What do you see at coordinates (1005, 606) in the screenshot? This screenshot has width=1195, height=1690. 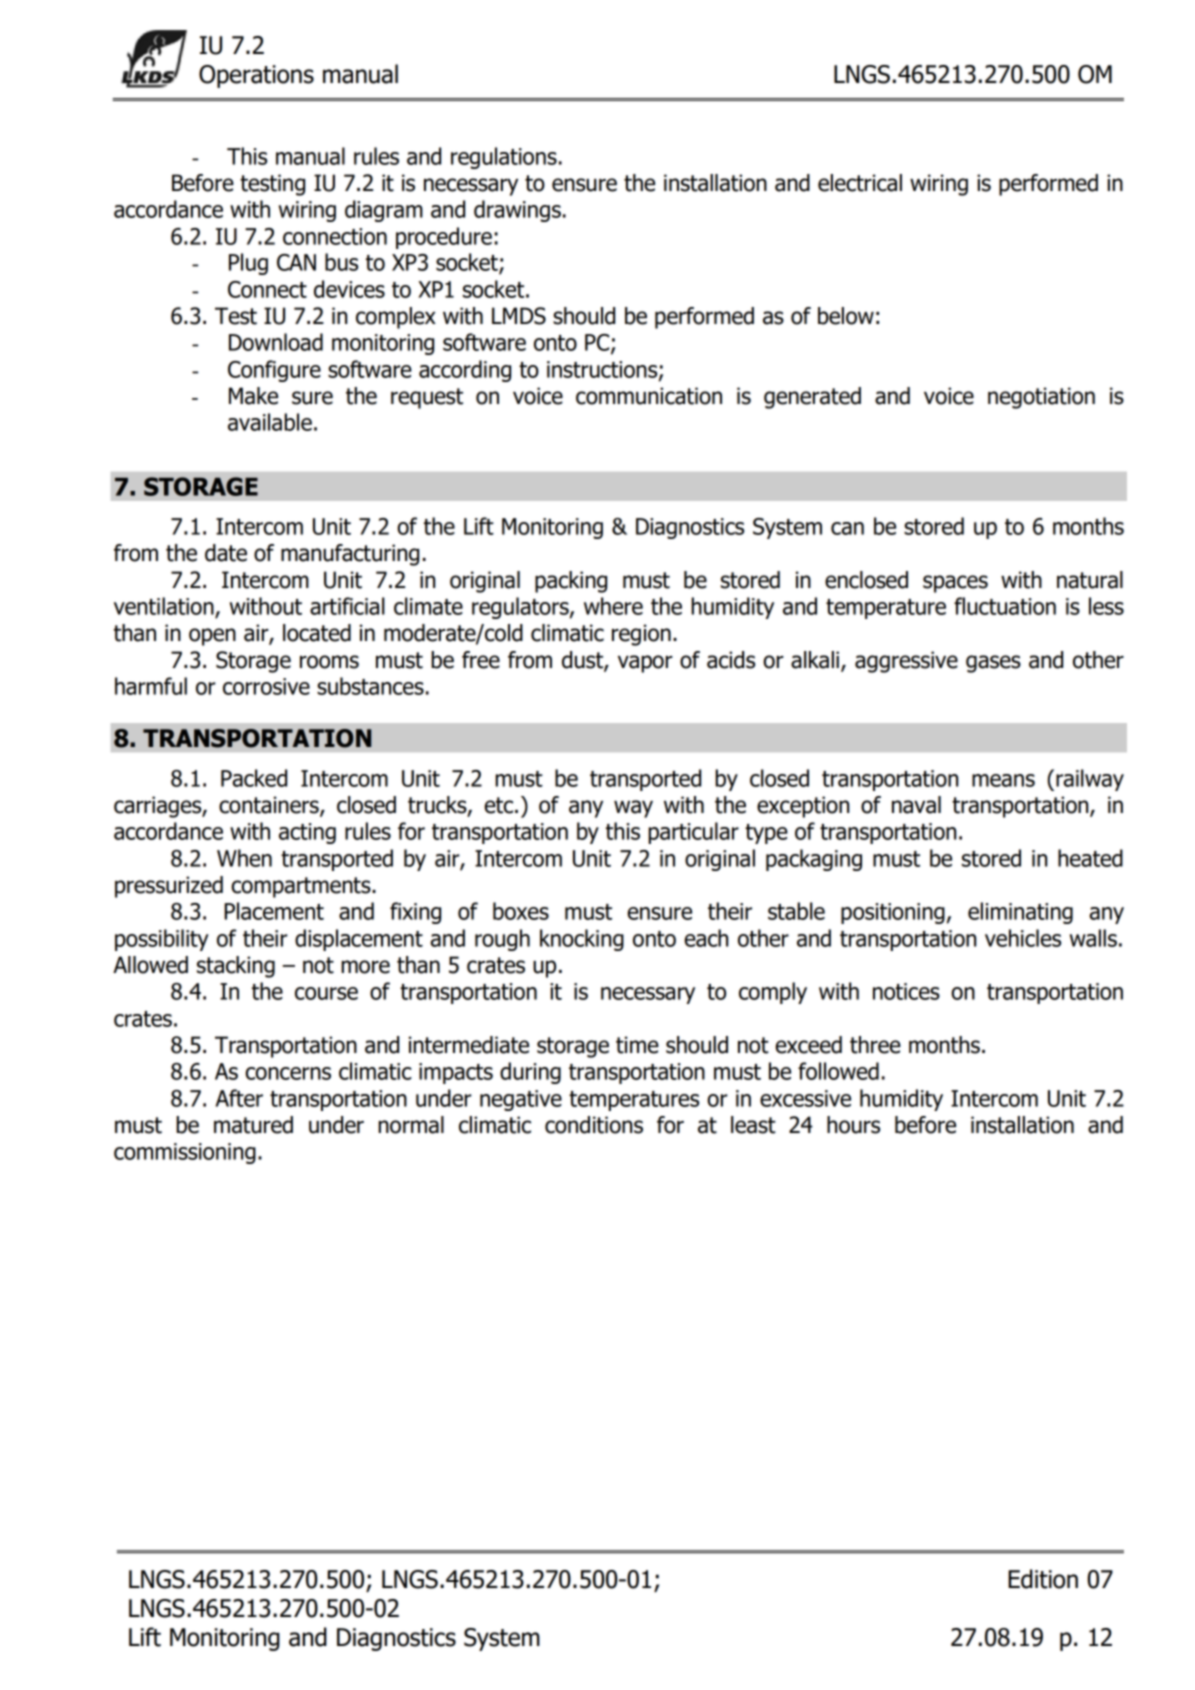 I see `fluctuation` at bounding box center [1005, 606].
